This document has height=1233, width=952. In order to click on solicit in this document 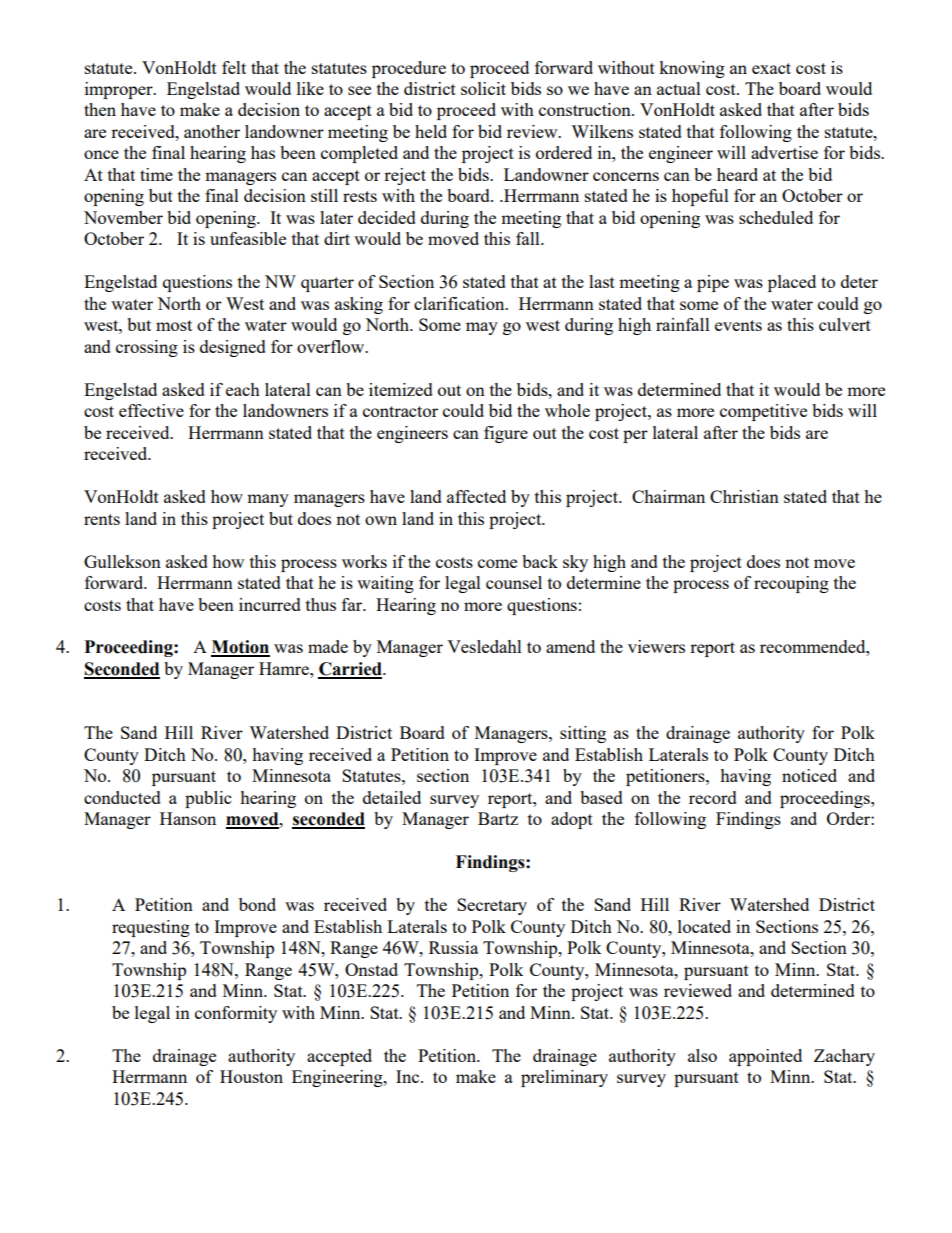, I will do `click(483, 88)`.
